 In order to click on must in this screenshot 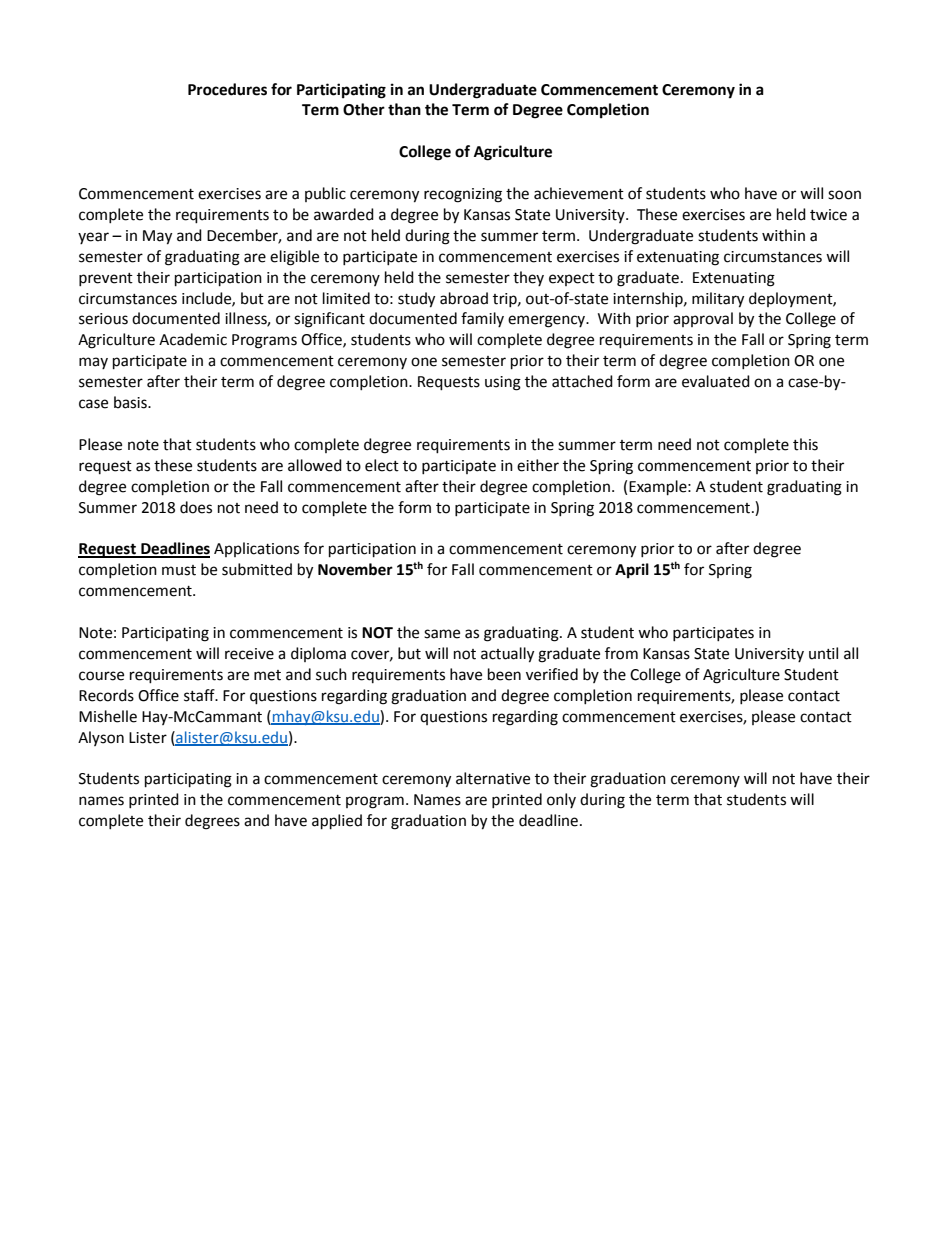, I will do `click(179, 570)`.
